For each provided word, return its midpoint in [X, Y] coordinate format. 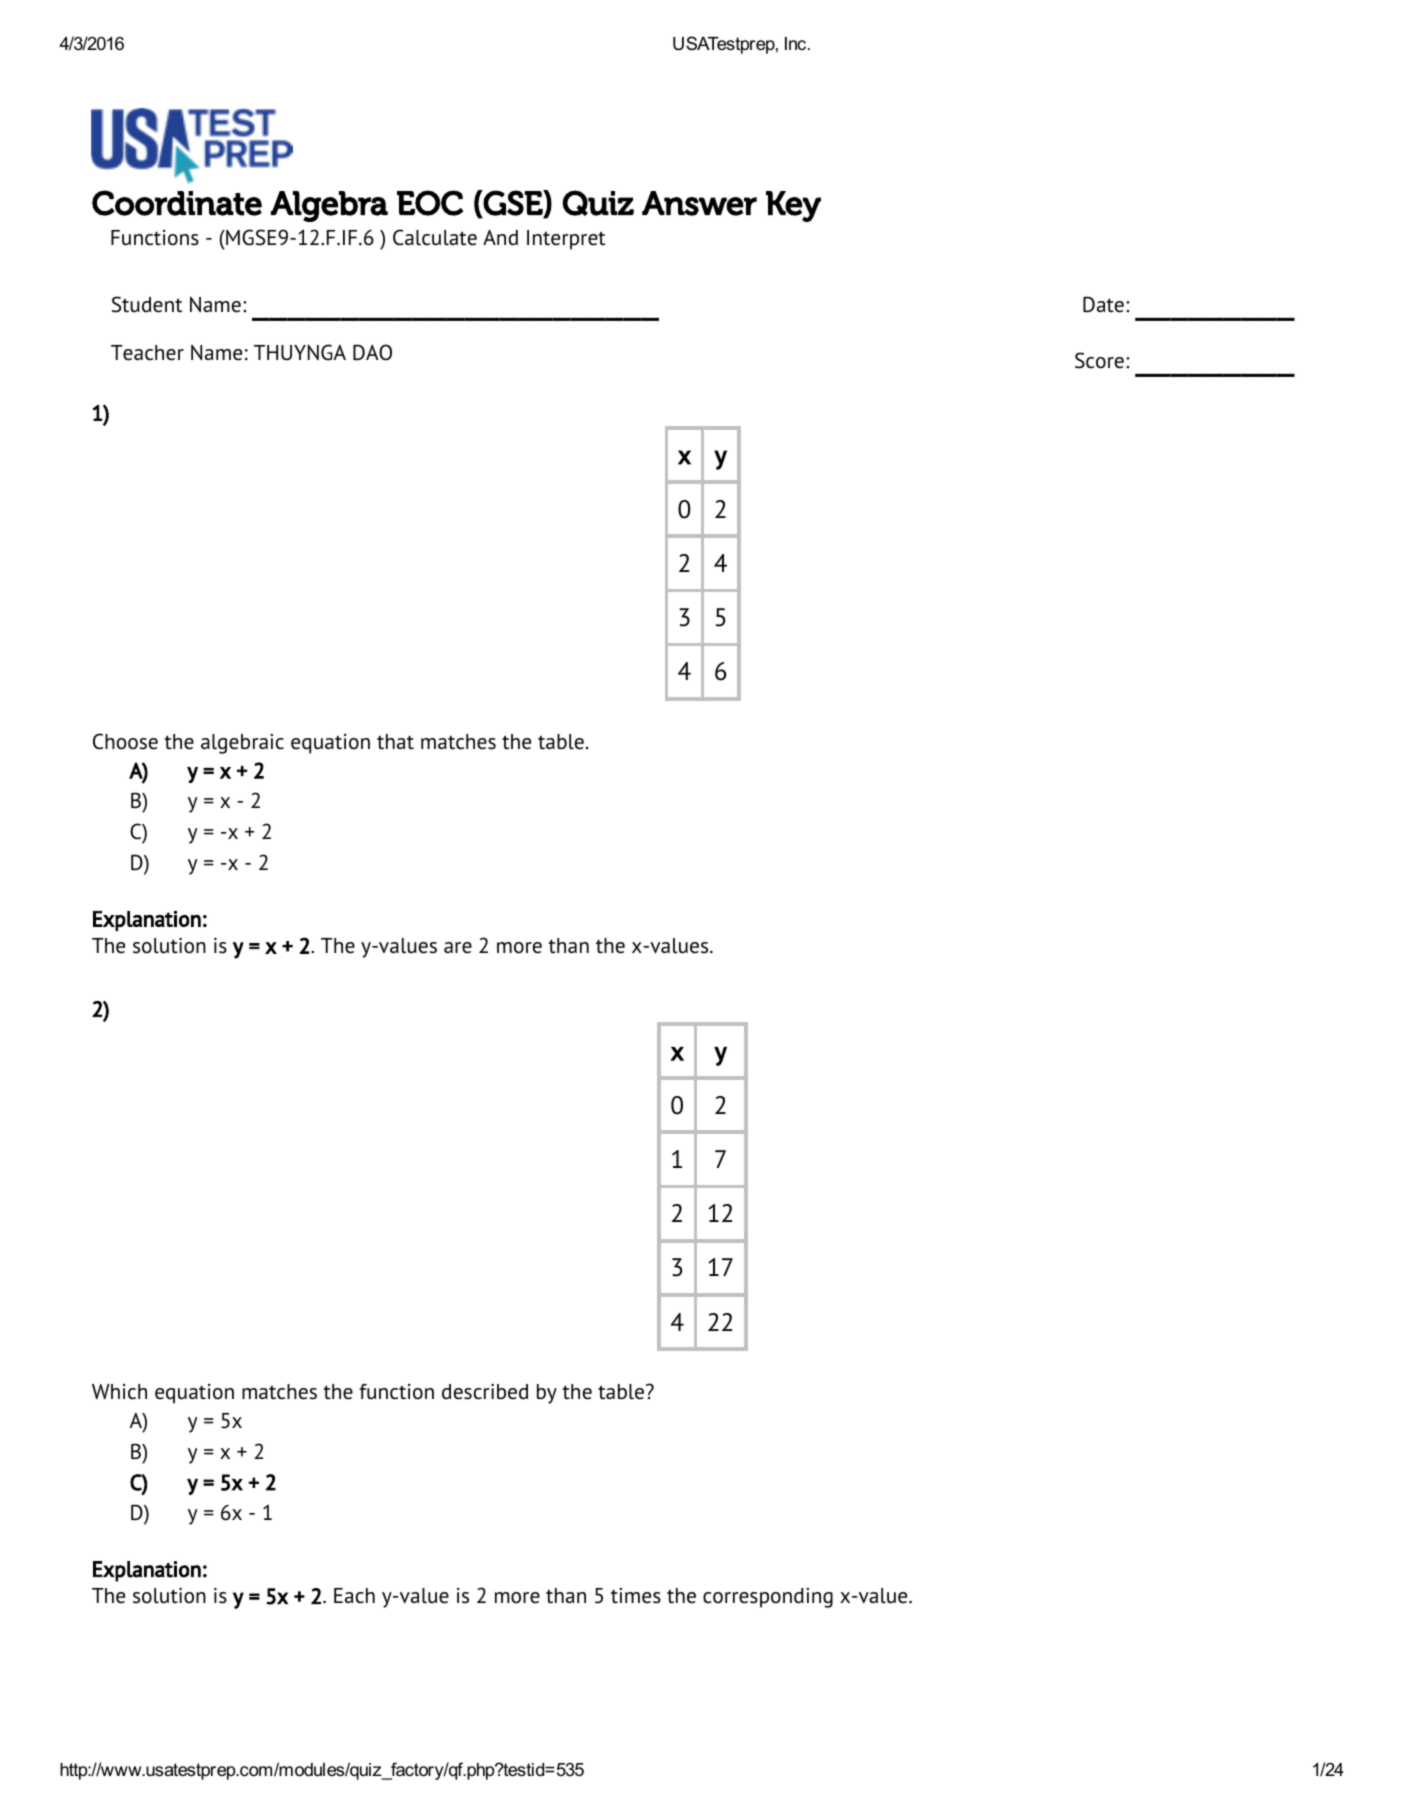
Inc [797, 43]
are [458, 948]
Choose [125, 741]
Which [119, 1392]
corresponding [768, 1598]
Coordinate [177, 203]
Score [1099, 360]
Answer [699, 203]
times [636, 1596]
